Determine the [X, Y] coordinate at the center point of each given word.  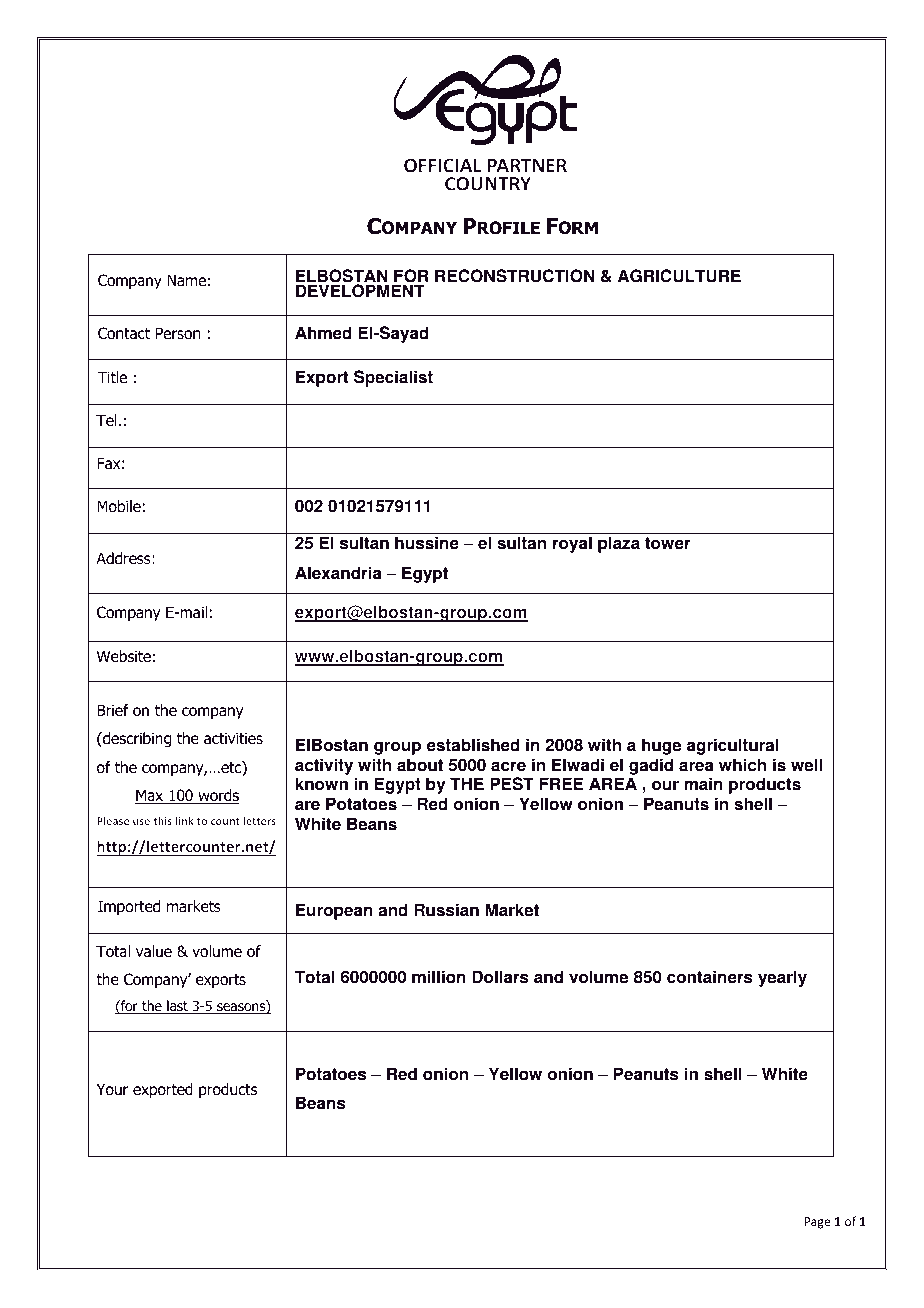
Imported [129, 907]
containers [710, 977]
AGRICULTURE [679, 276]
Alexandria [338, 573]
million [439, 977]
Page [817, 1223]
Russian [446, 910]
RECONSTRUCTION [515, 276]
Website [124, 656]
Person [178, 333]
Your [112, 1089]
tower [668, 543]
